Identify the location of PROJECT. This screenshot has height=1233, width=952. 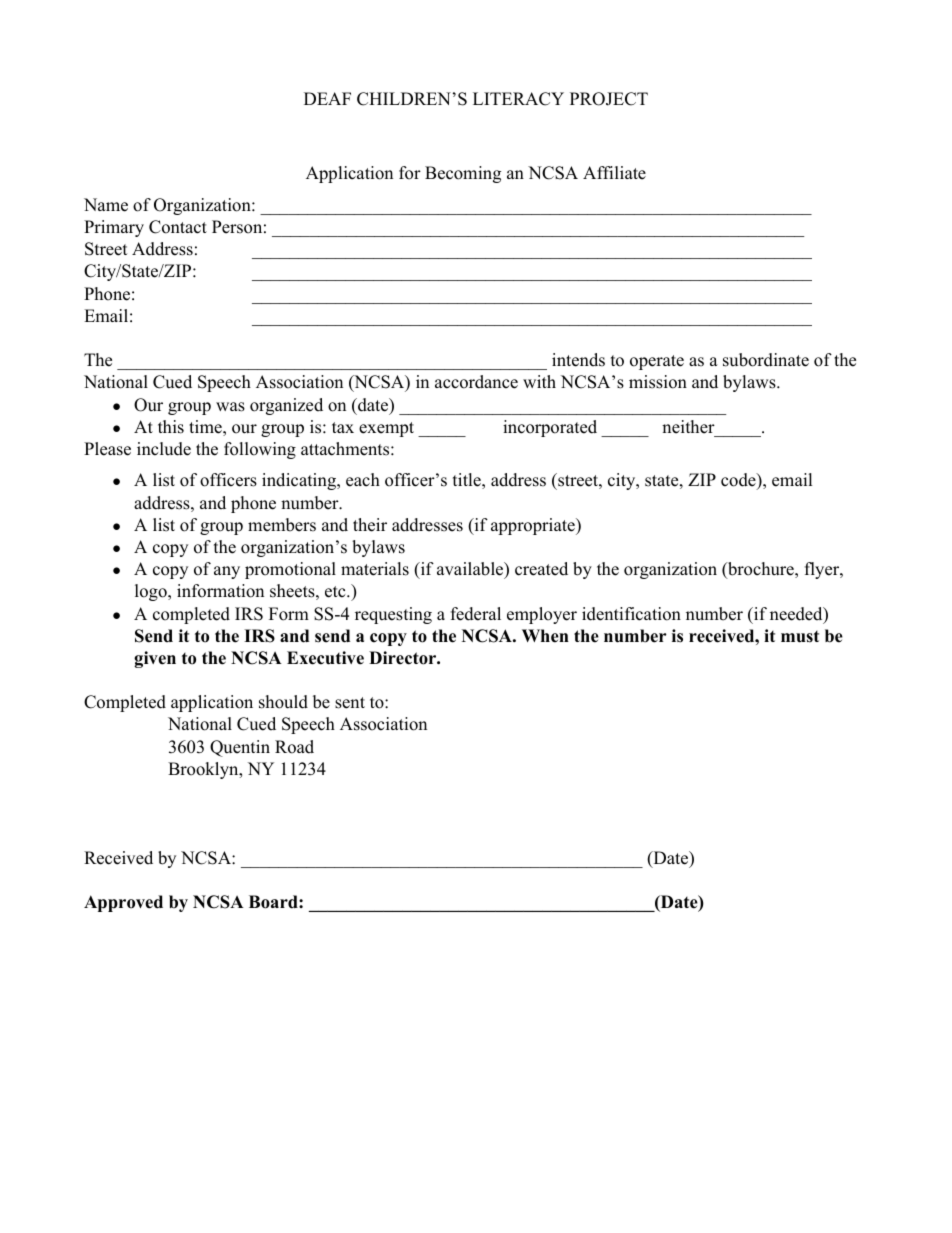
(609, 99).
